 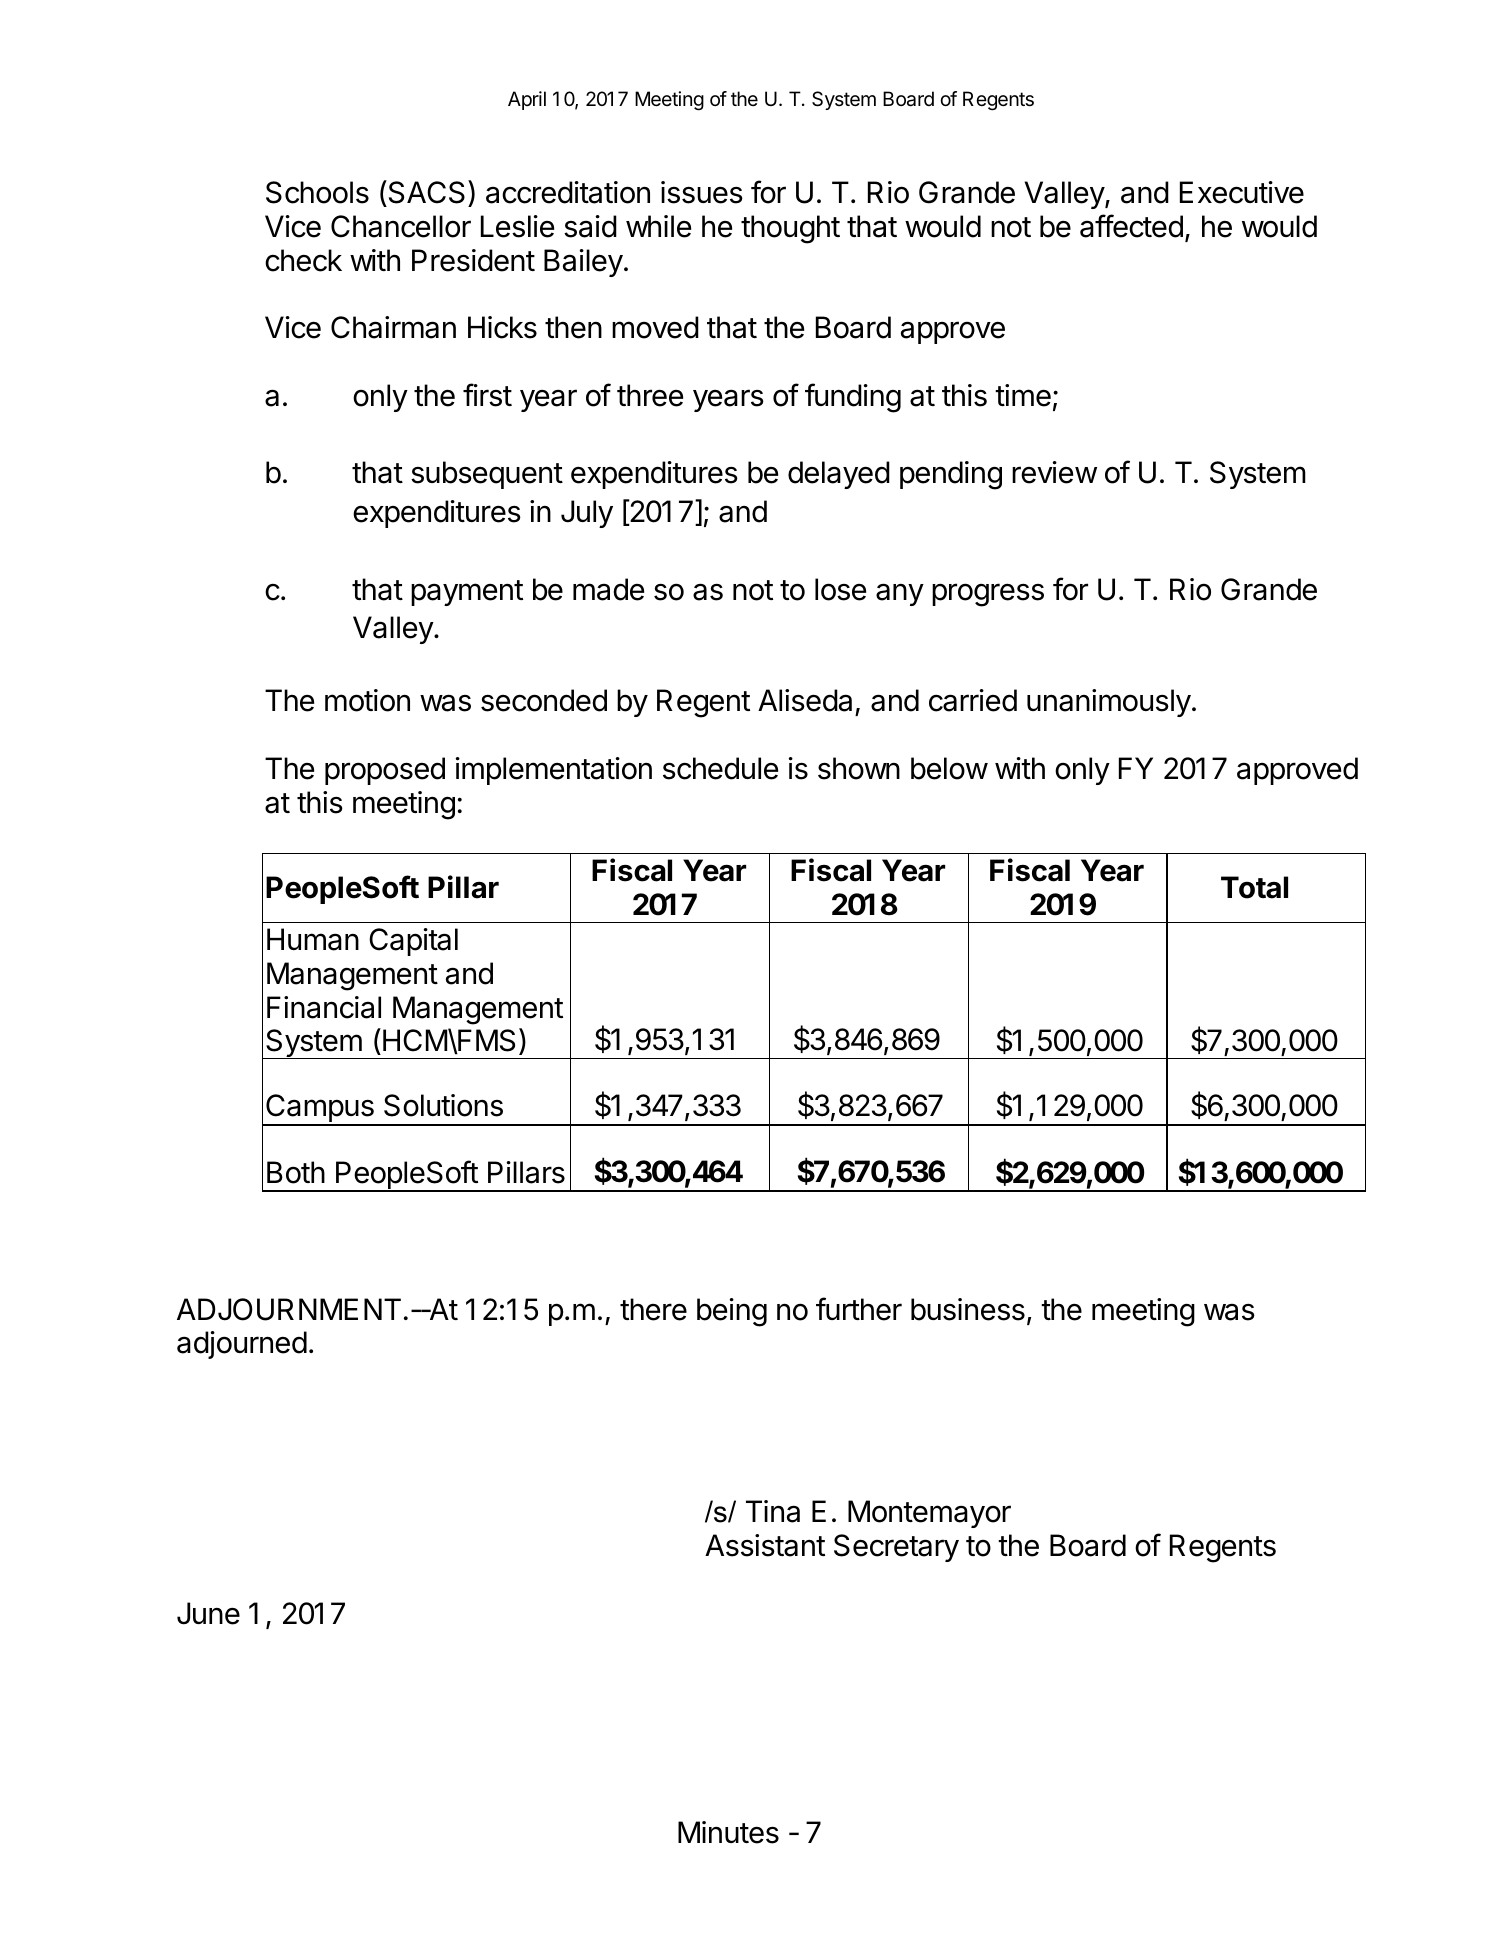 What do you see at coordinates (896, 1548) in the screenshot?
I see `Secretary` at bounding box center [896, 1548].
